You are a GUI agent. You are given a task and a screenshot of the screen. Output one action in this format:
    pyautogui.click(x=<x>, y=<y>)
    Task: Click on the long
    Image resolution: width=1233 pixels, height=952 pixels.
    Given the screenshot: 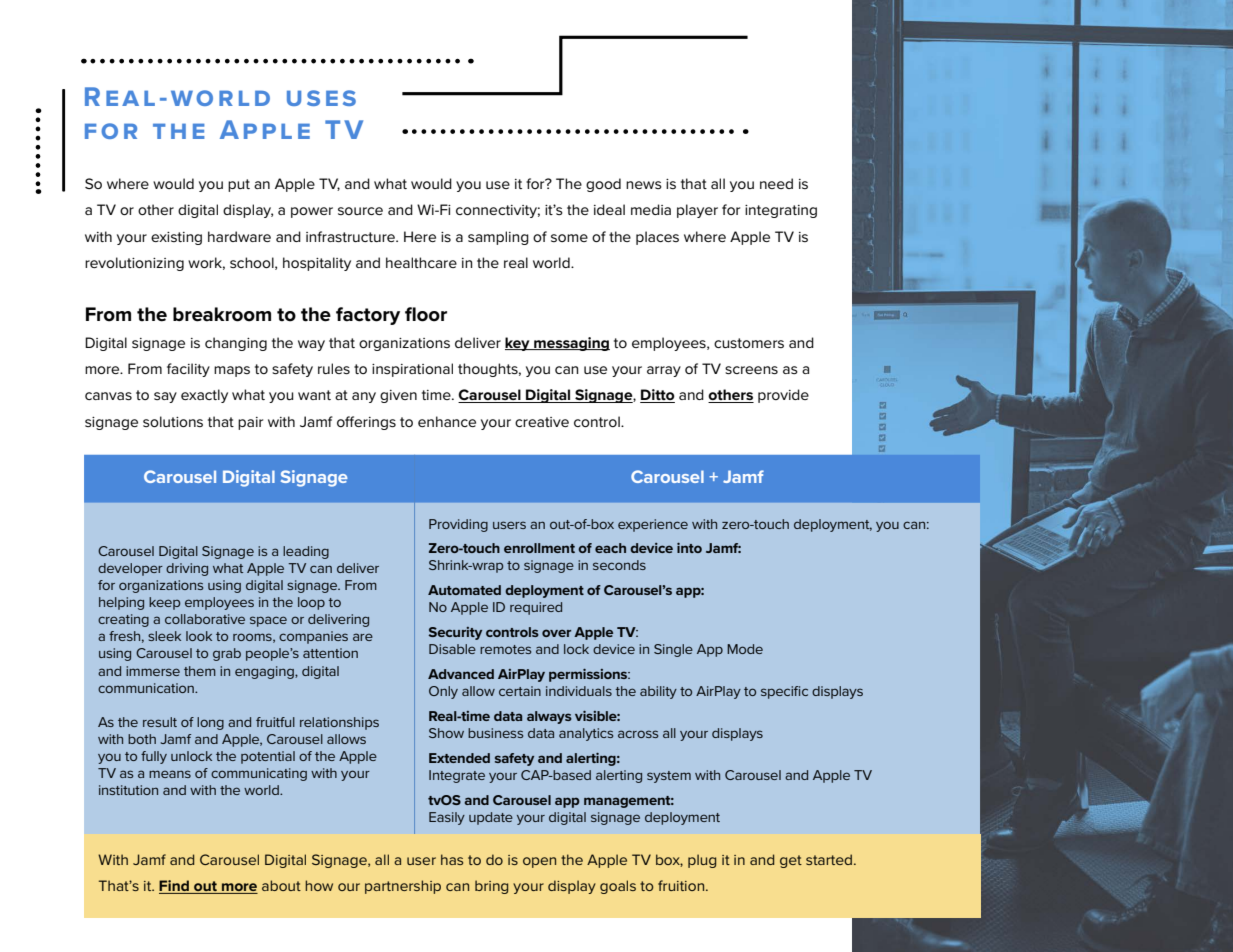 What is the action you would take?
    pyautogui.click(x=210, y=723)
